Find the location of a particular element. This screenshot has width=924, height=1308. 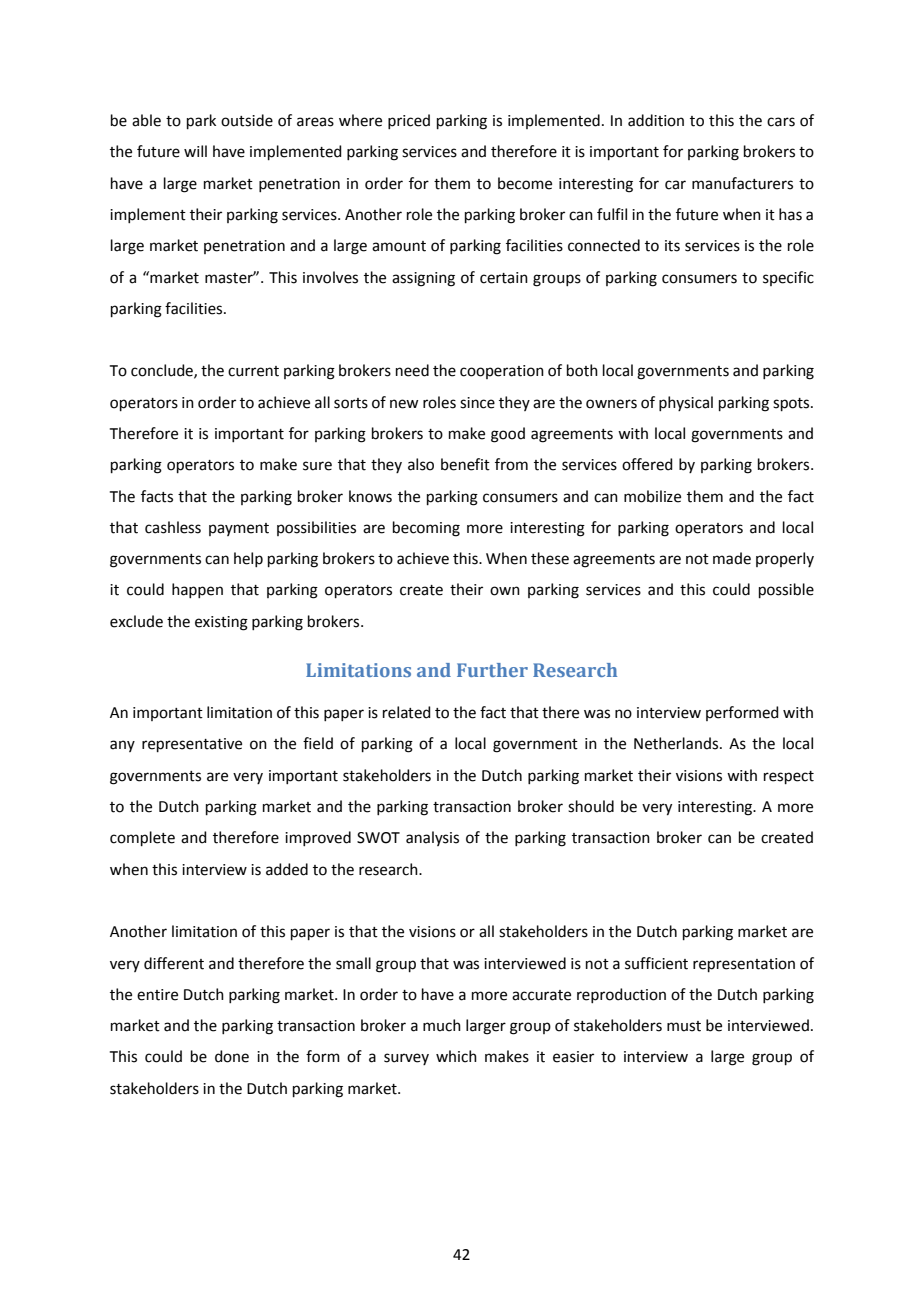

addition is located at coordinates (656, 120).
